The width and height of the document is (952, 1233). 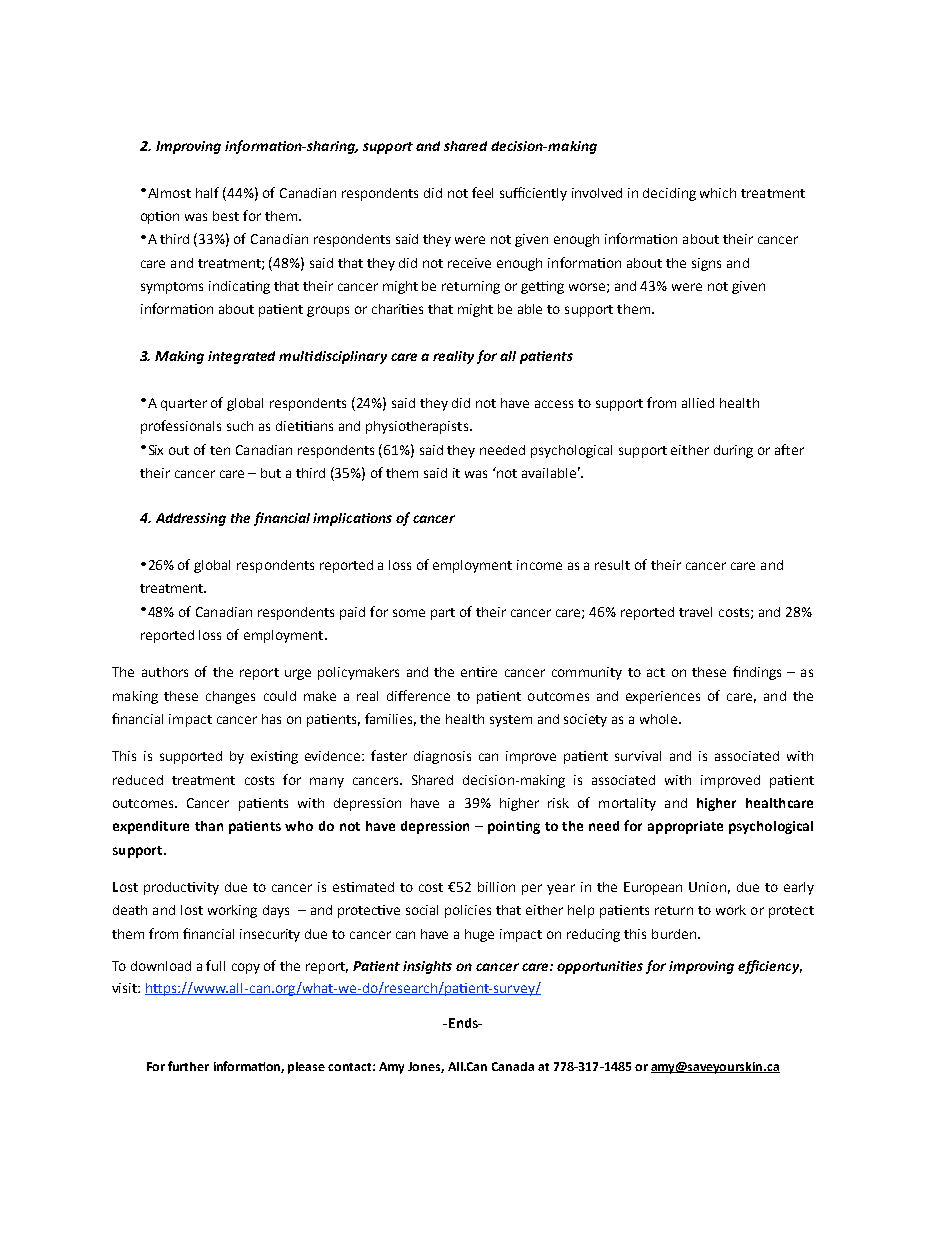 What do you see at coordinates (188, 1066) in the document?
I see `further` at bounding box center [188, 1066].
